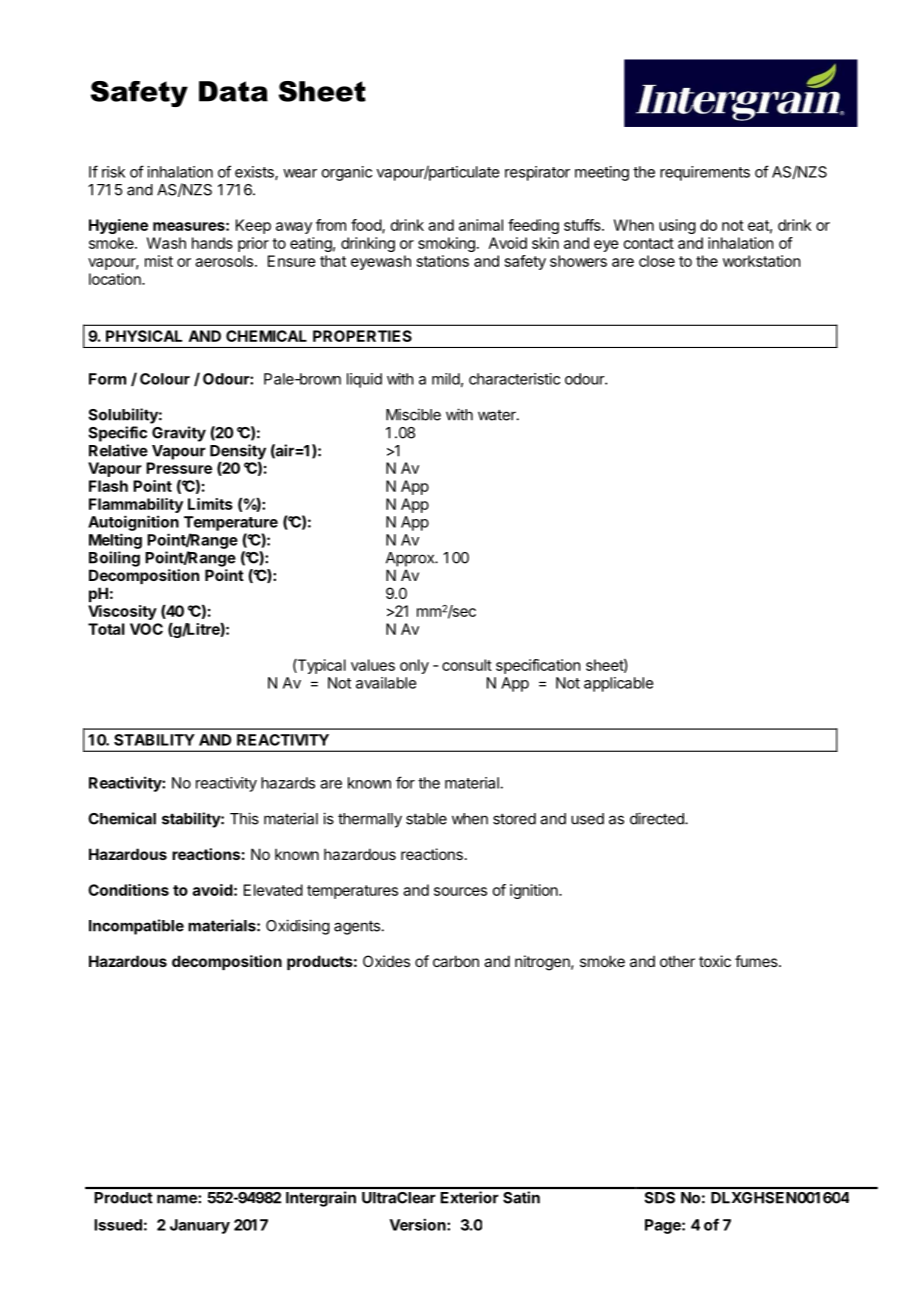 The width and height of the document is (924, 1308). What do you see at coordinates (165, 379) in the document?
I see `Colour` at bounding box center [165, 379].
